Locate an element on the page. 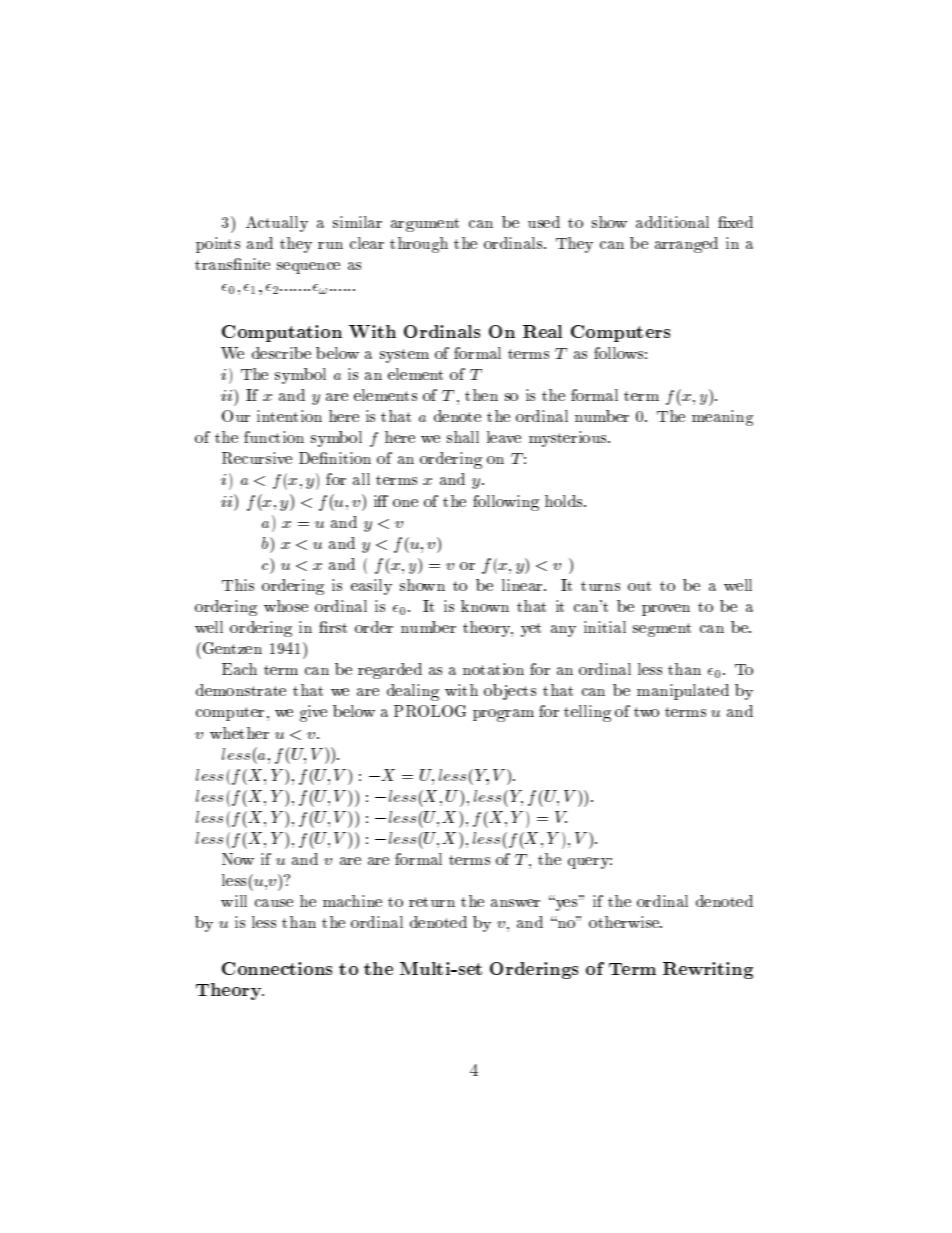 The image size is (952, 1233). give is located at coordinates (313, 713).
